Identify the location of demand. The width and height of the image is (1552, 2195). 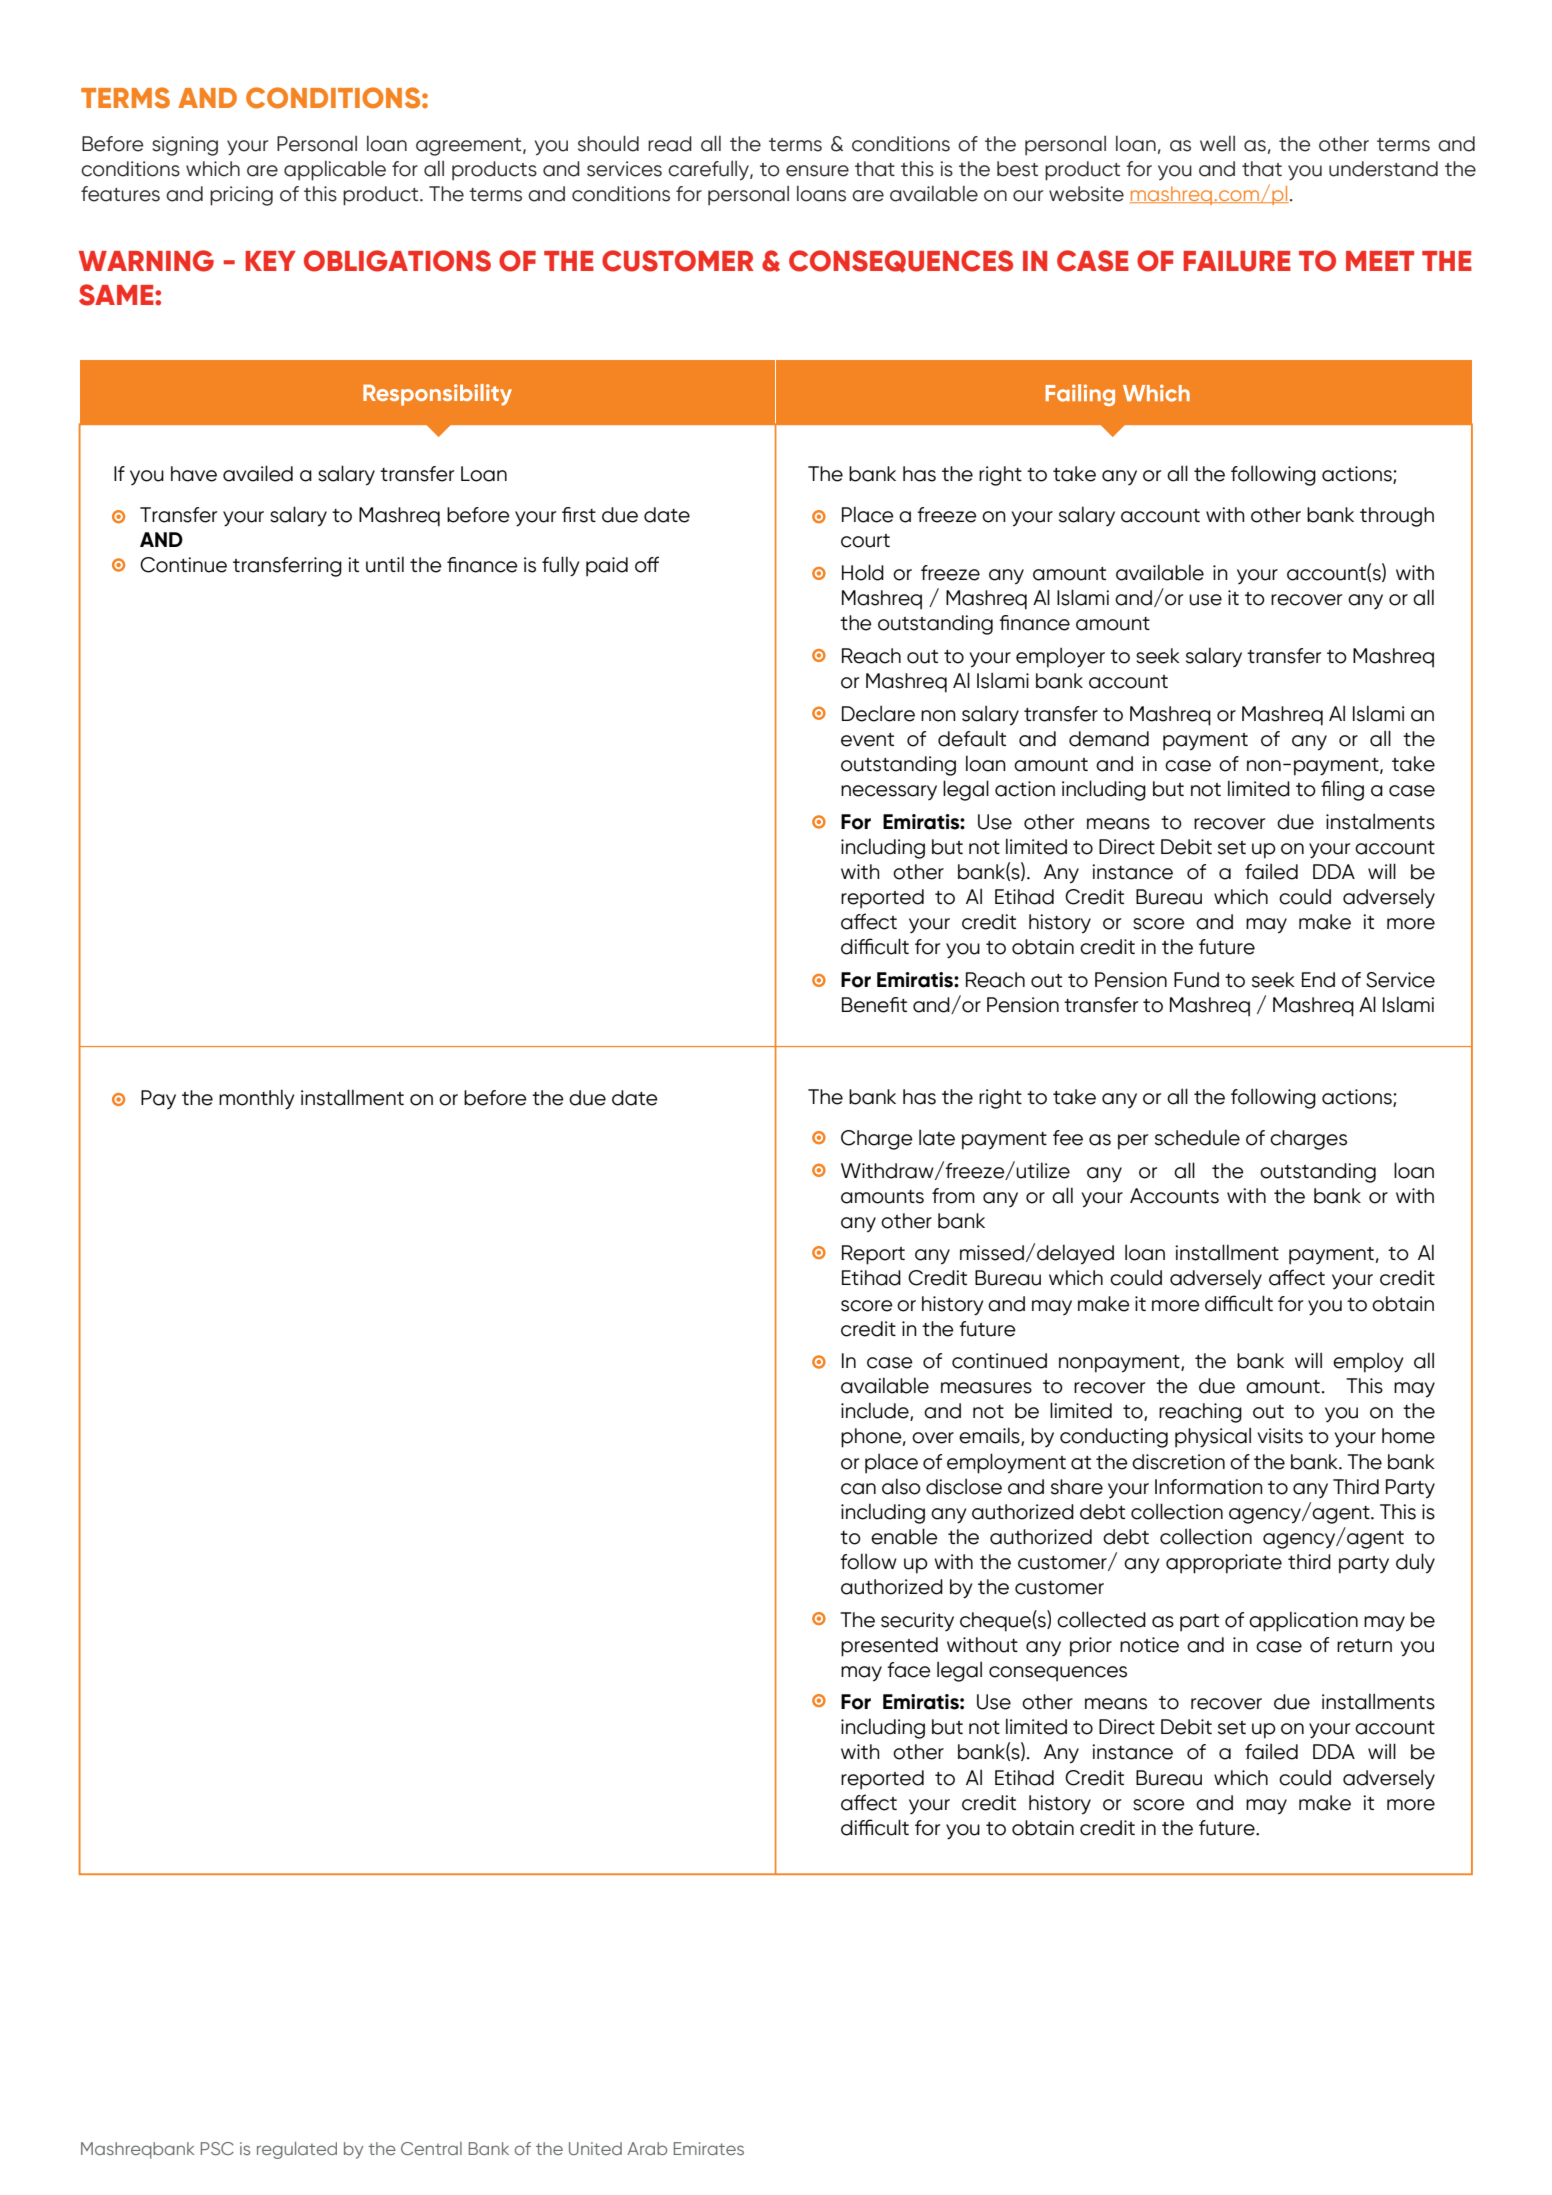
(1109, 739).
